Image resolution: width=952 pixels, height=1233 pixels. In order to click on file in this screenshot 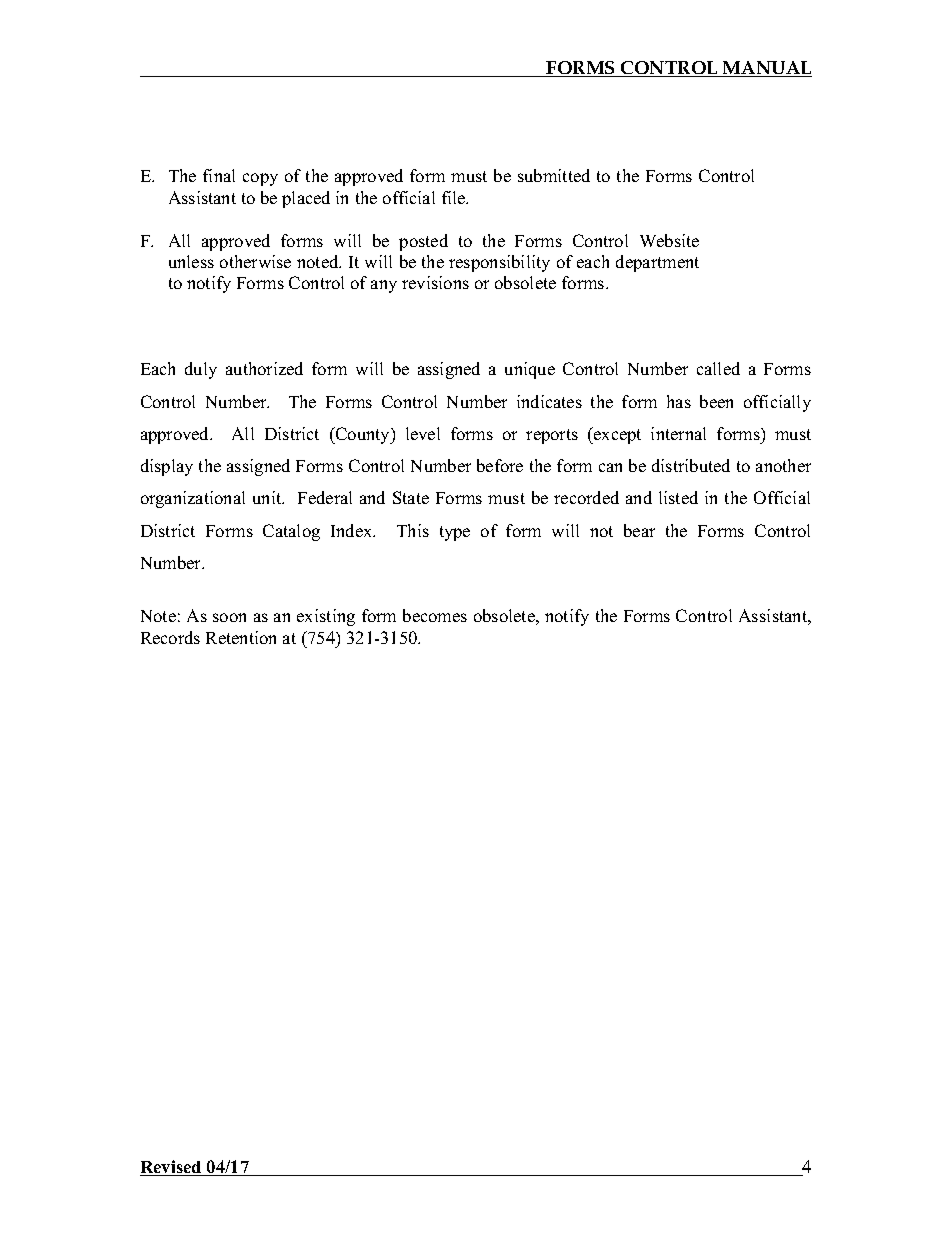, I will do `click(455, 197)`.
